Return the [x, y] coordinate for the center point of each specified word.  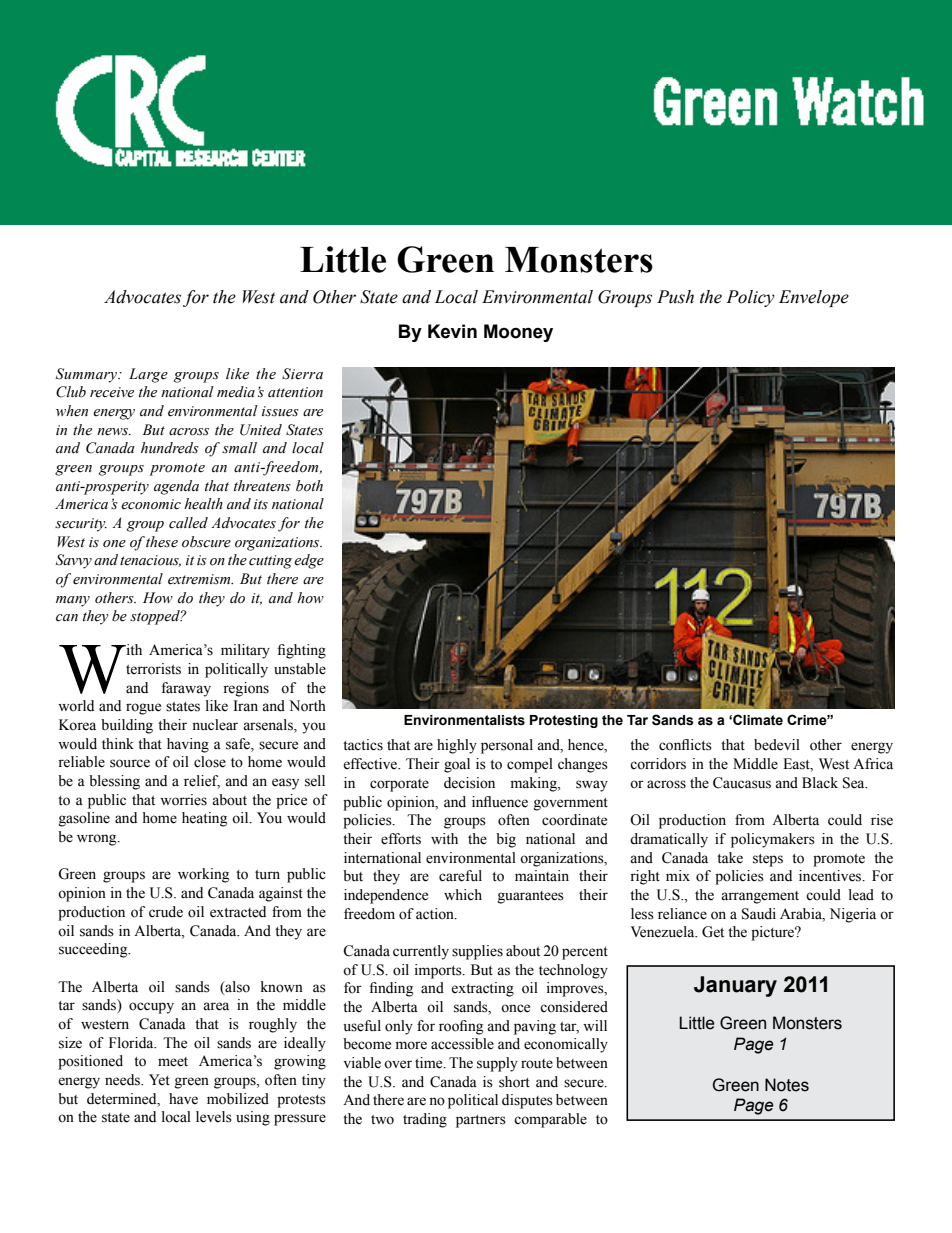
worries [183, 800]
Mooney [518, 333]
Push [675, 297]
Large [148, 375]
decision [469, 783]
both [309, 486]
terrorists [153, 669]
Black [820, 783]
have [183, 1099]
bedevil [777, 745]
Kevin [452, 331]
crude [166, 912]
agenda [176, 487]
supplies [477, 952]
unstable [300, 669]
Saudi [759, 914]
